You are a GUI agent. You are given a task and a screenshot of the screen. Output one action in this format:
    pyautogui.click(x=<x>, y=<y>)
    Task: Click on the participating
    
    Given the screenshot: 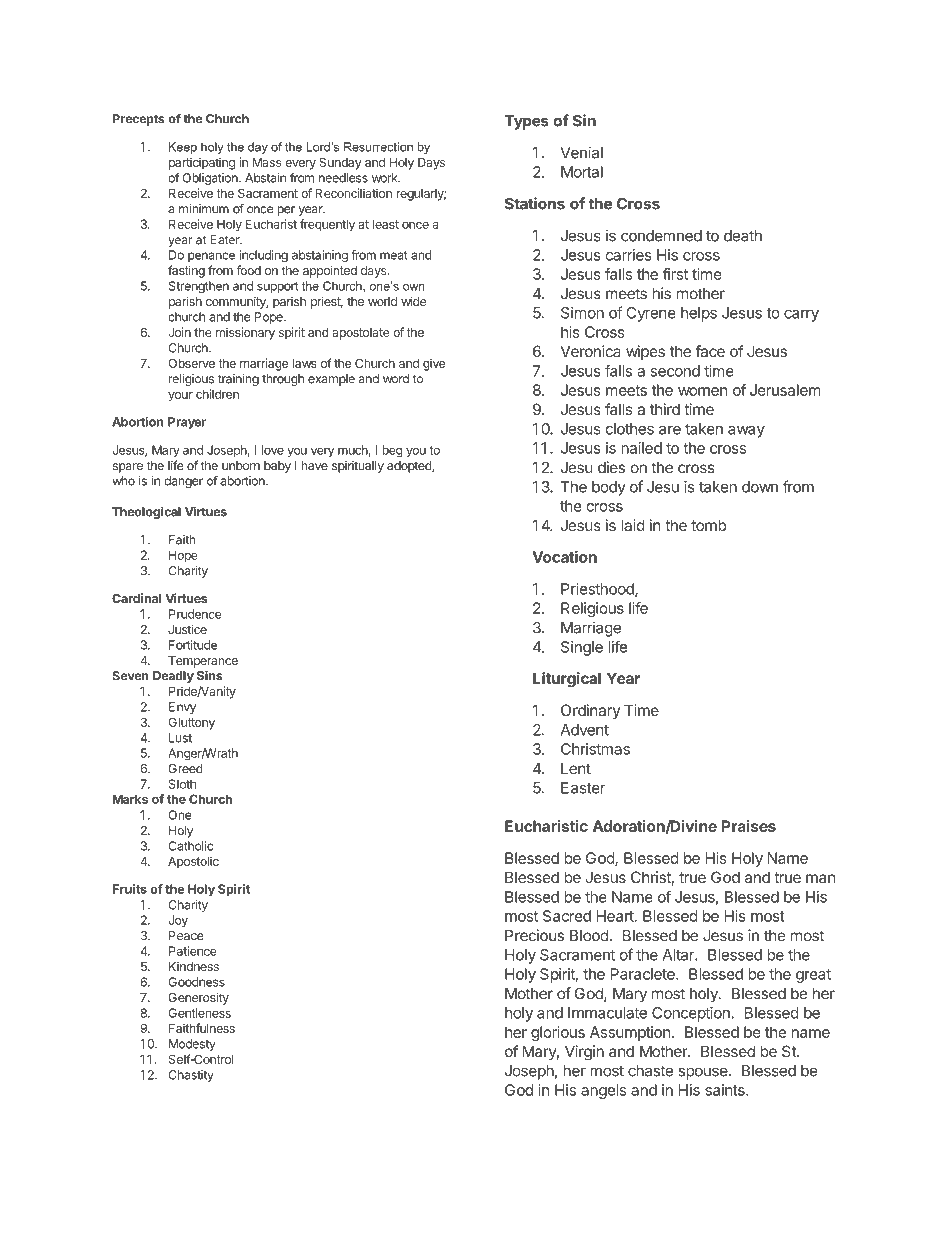 What is the action you would take?
    pyautogui.click(x=202, y=163)
